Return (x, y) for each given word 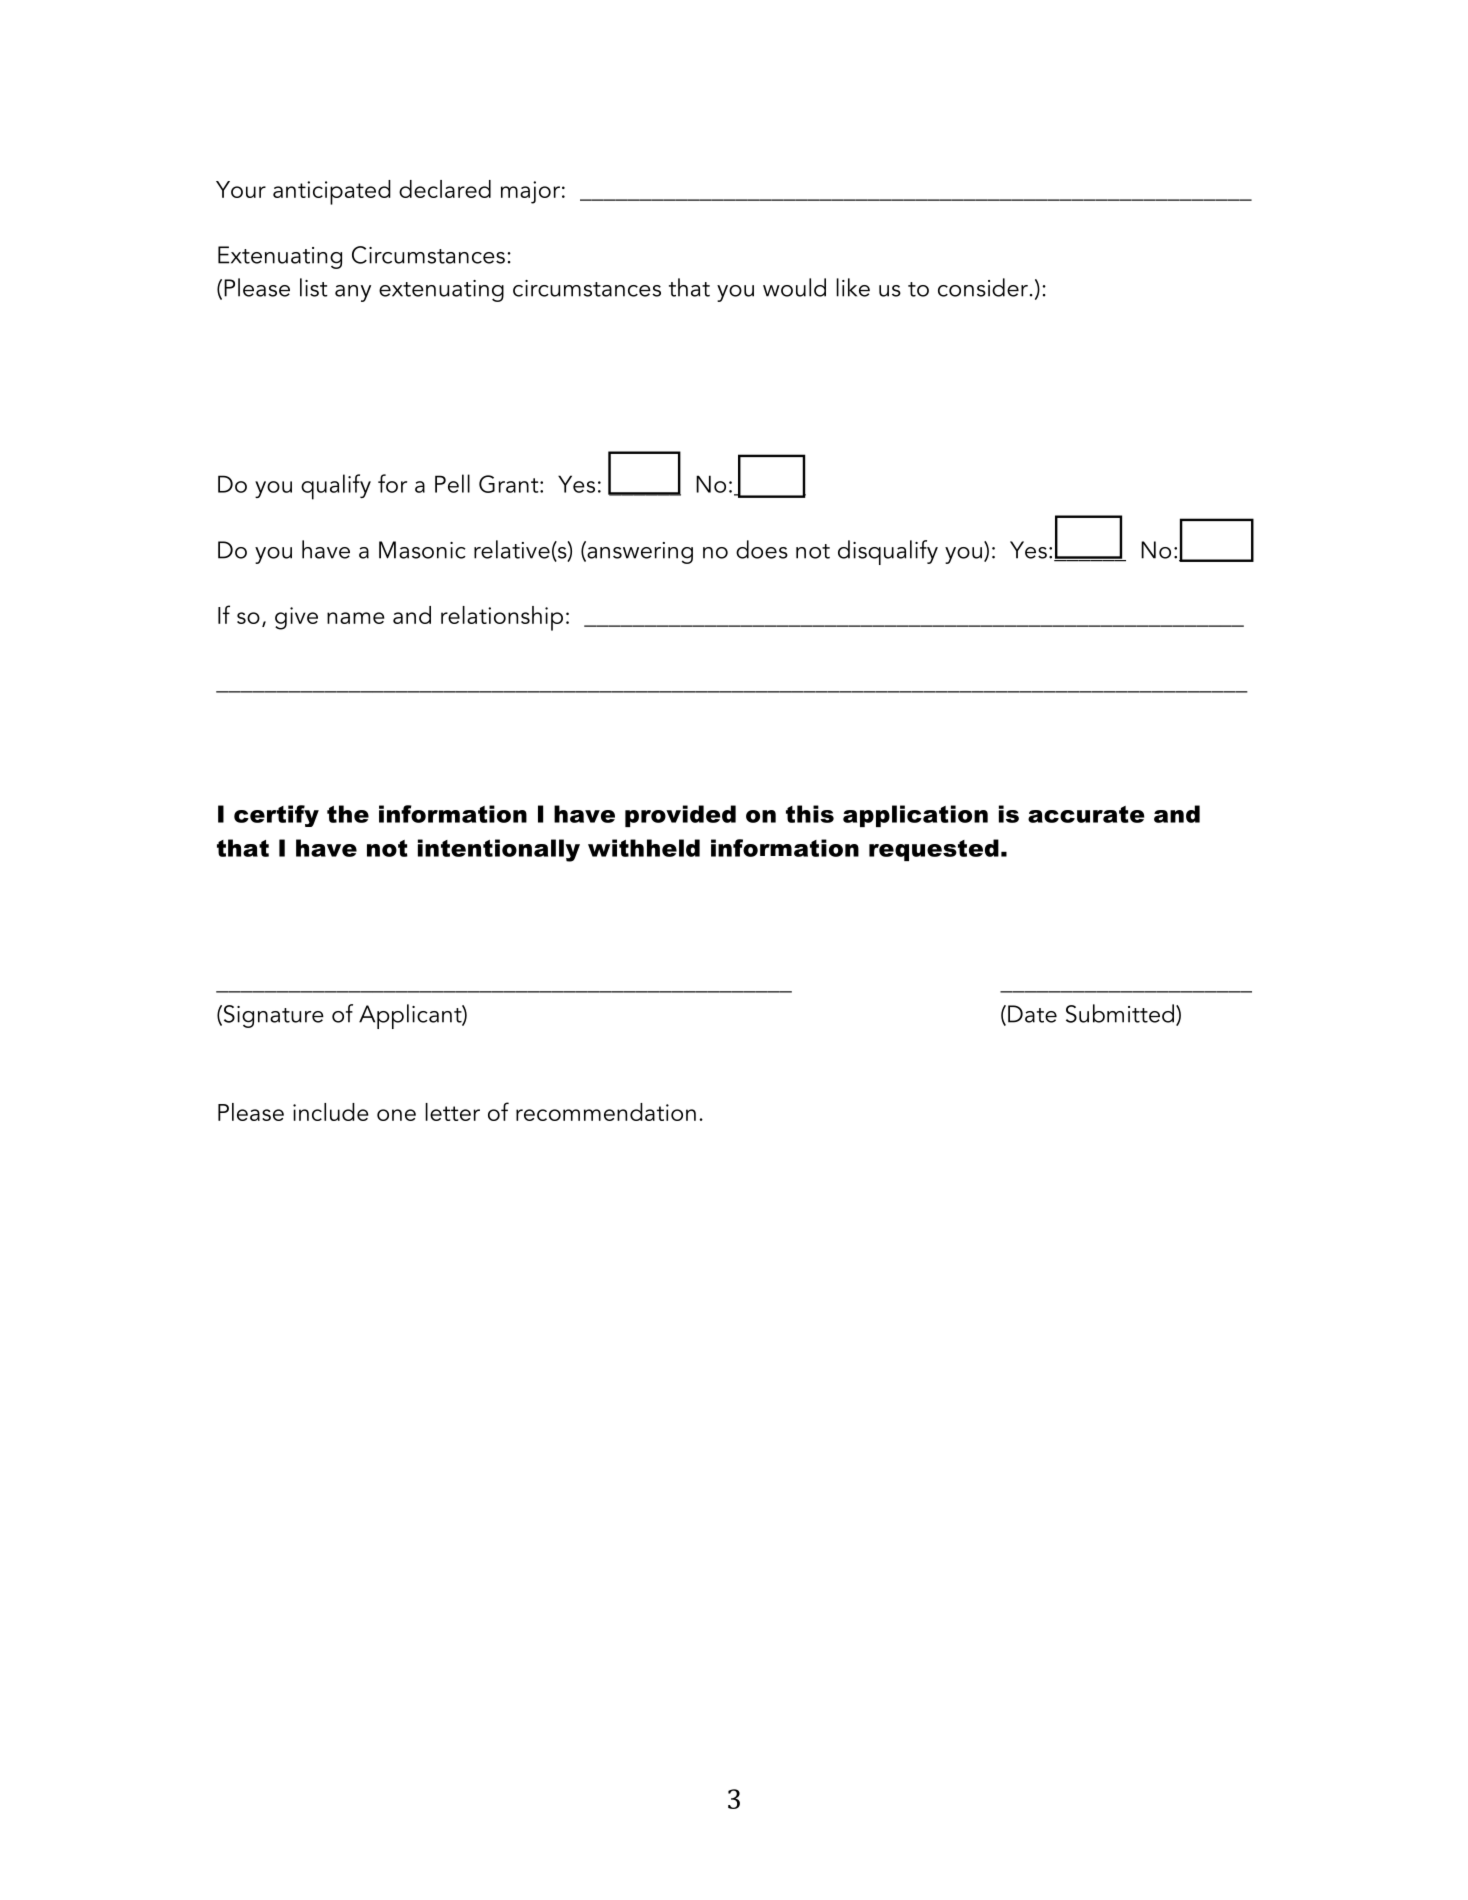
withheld (644, 848)
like (853, 287)
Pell (452, 483)
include (331, 1112)
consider (983, 287)
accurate (1086, 814)
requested (934, 850)
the (348, 814)
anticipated (332, 192)
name (356, 618)
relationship (502, 618)
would (794, 287)
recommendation (606, 1112)
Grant (510, 484)
